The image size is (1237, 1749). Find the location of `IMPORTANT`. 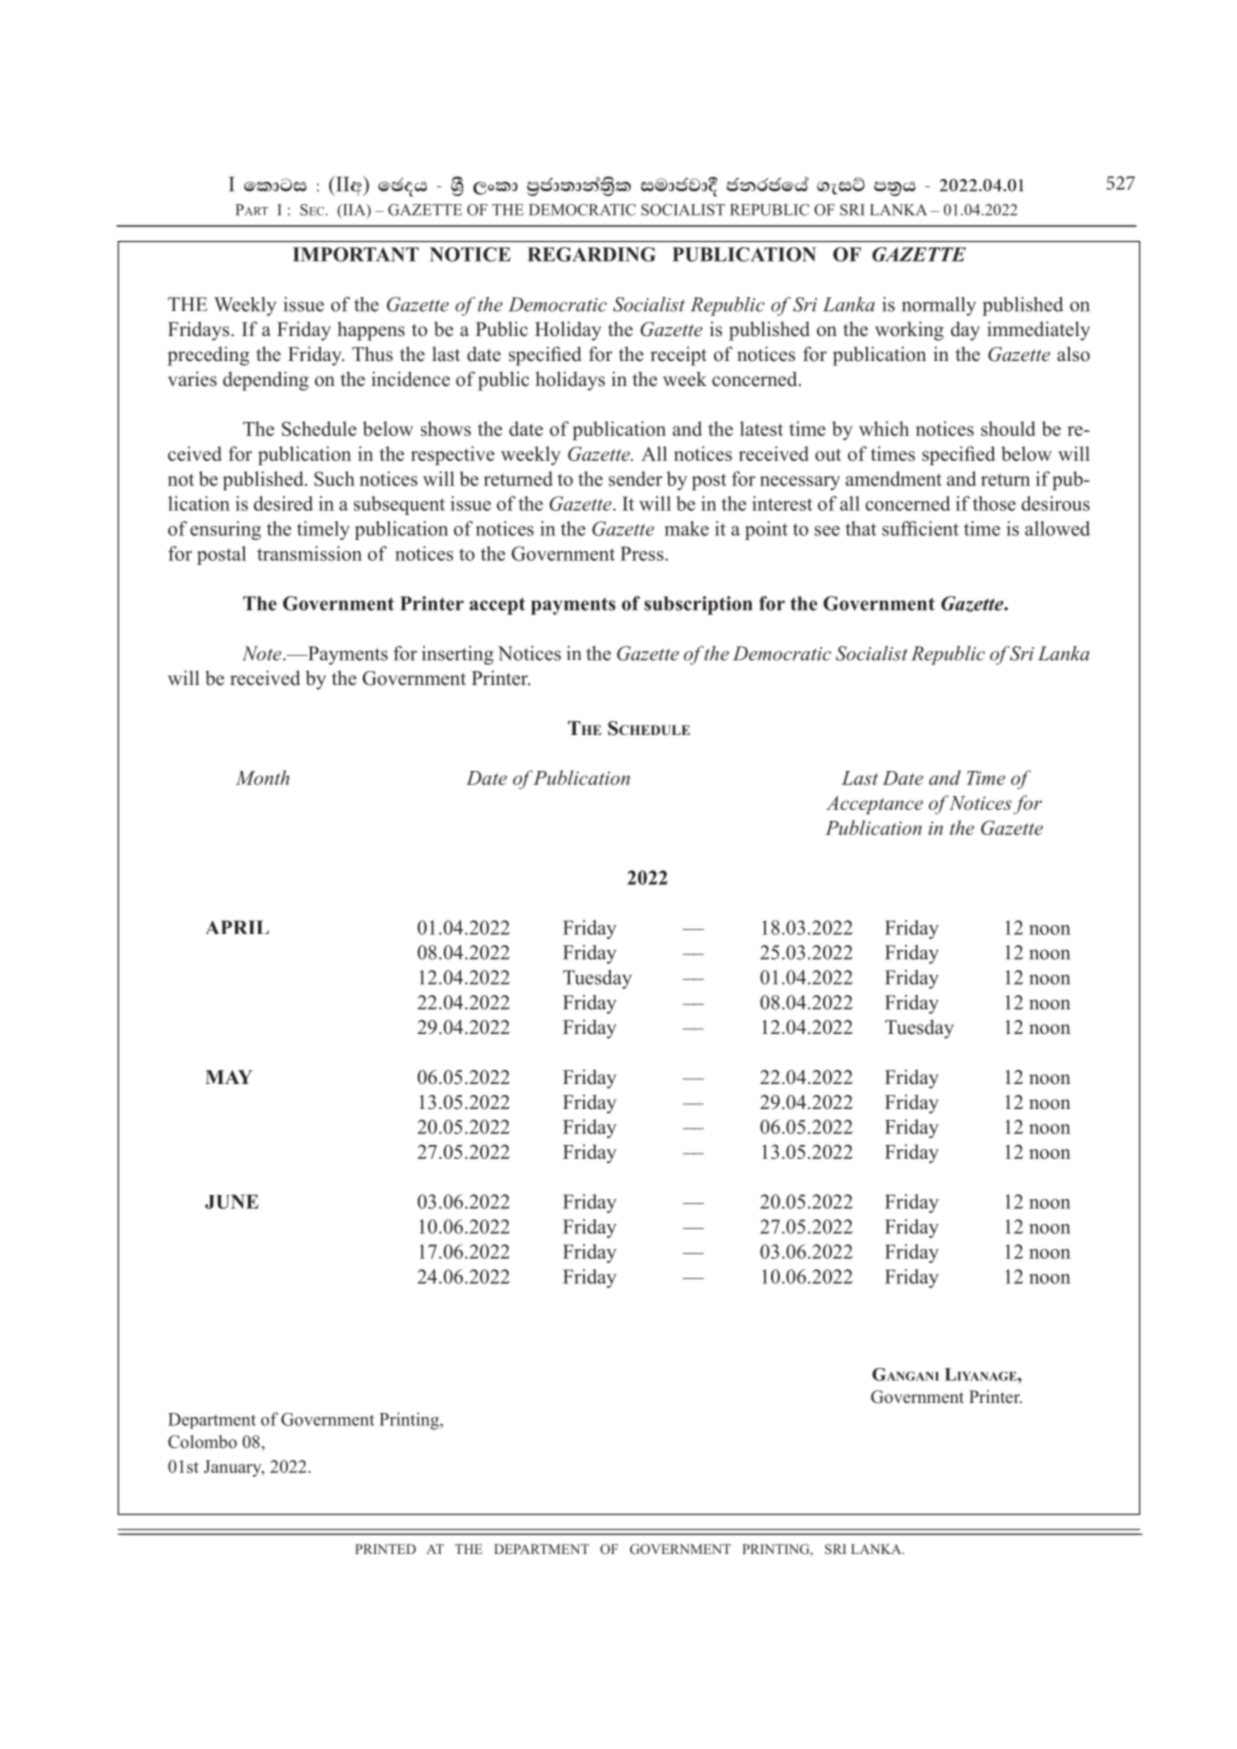

IMPORTANT is located at coordinates (356, 254).
